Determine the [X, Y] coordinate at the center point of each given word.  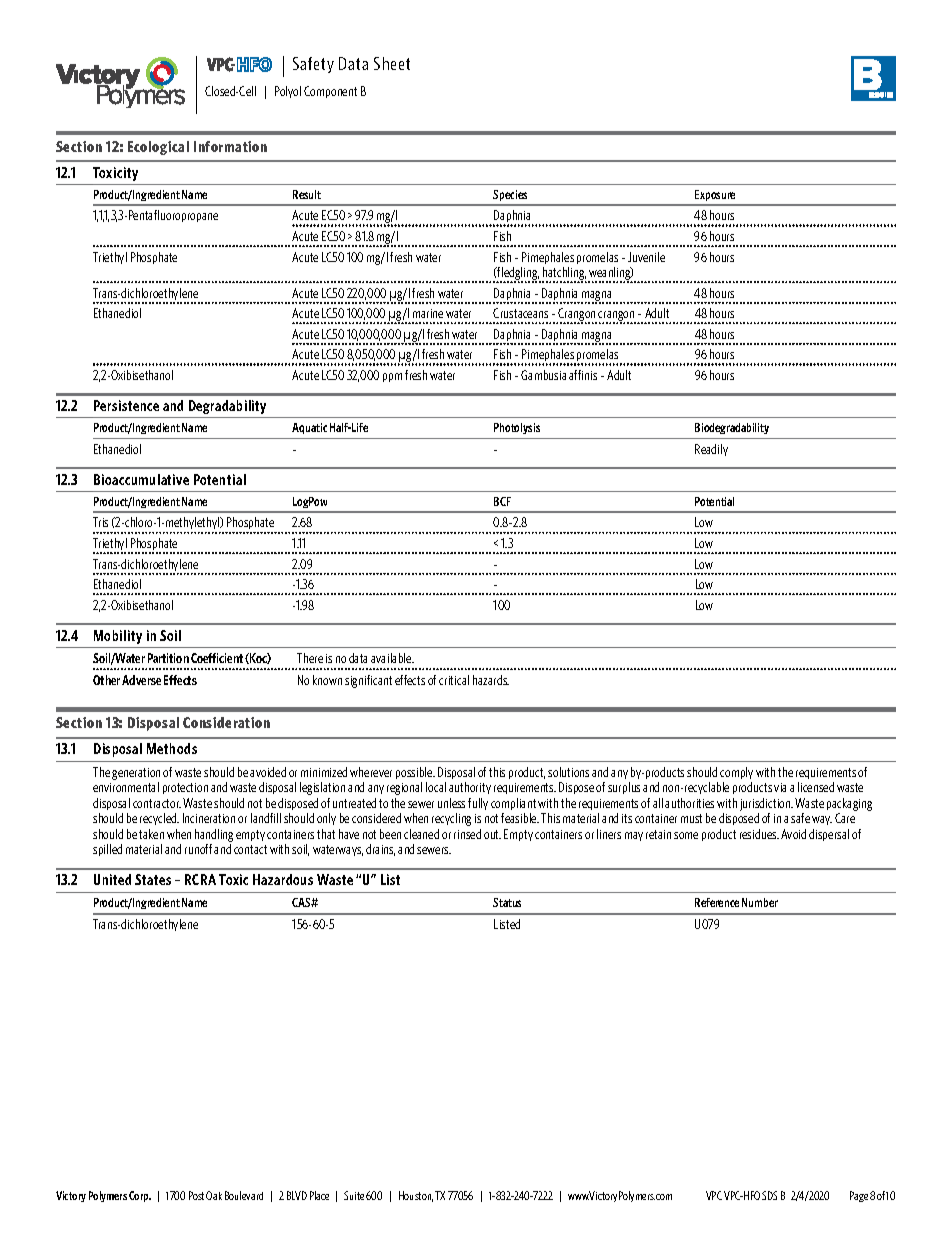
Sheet [392, 63]
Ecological [158, 148]
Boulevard [244, 1195]
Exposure [715, 197]
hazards [491, 680]
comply [736, 773]
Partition [168, 658]
